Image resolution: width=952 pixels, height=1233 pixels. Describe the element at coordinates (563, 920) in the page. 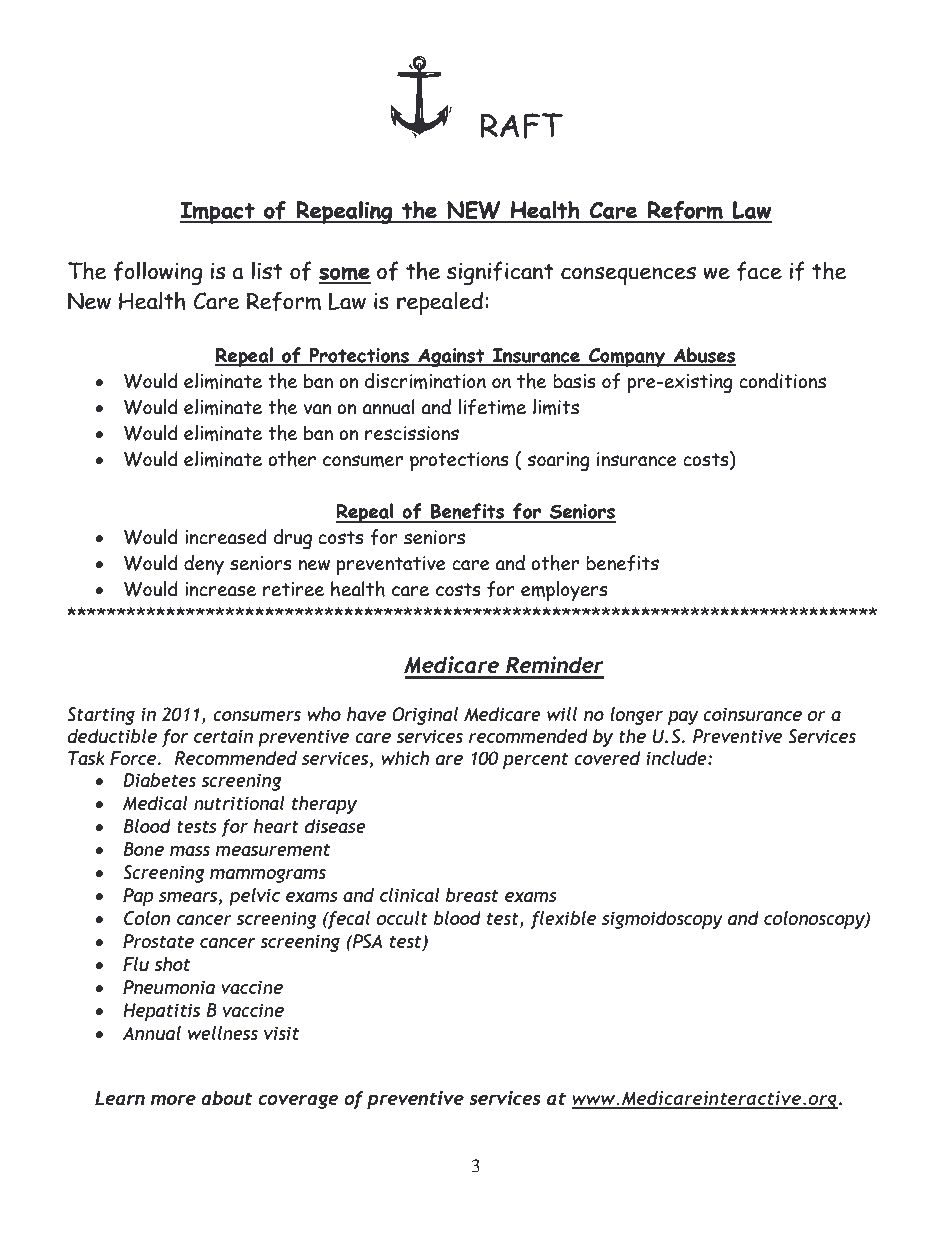

I see `flexible` at that location.
